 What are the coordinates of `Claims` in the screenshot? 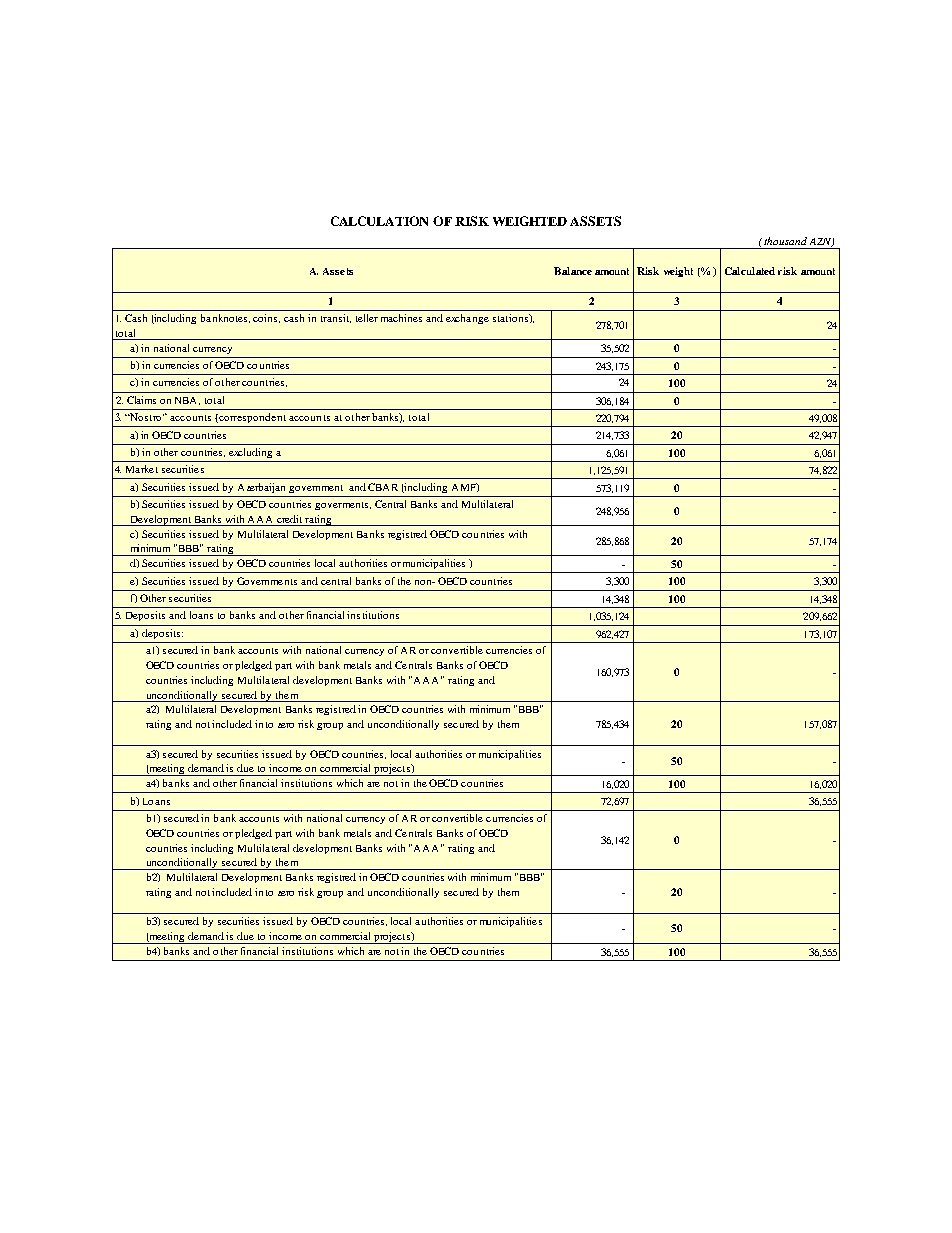 It's located at (141, 400).
